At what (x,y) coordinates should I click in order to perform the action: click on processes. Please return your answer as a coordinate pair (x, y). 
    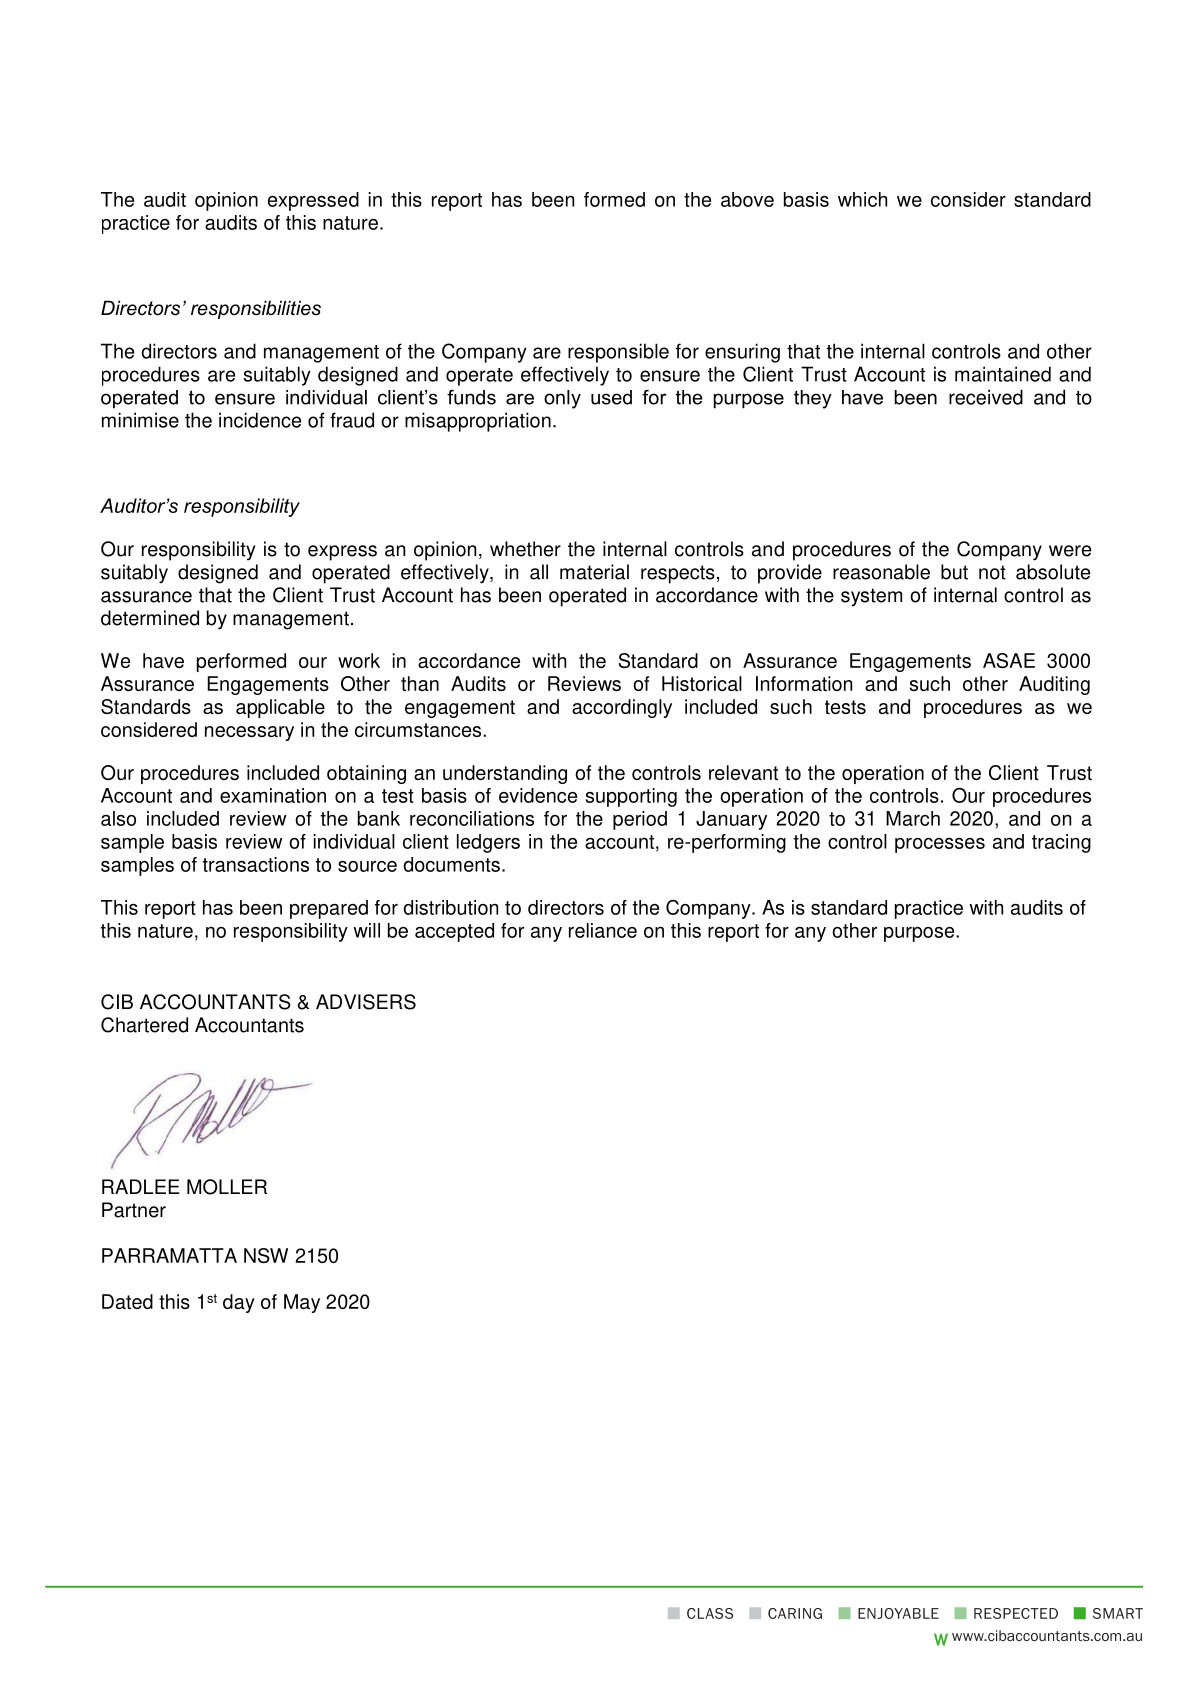
    Looking at the image, I should click on (940, 845).
